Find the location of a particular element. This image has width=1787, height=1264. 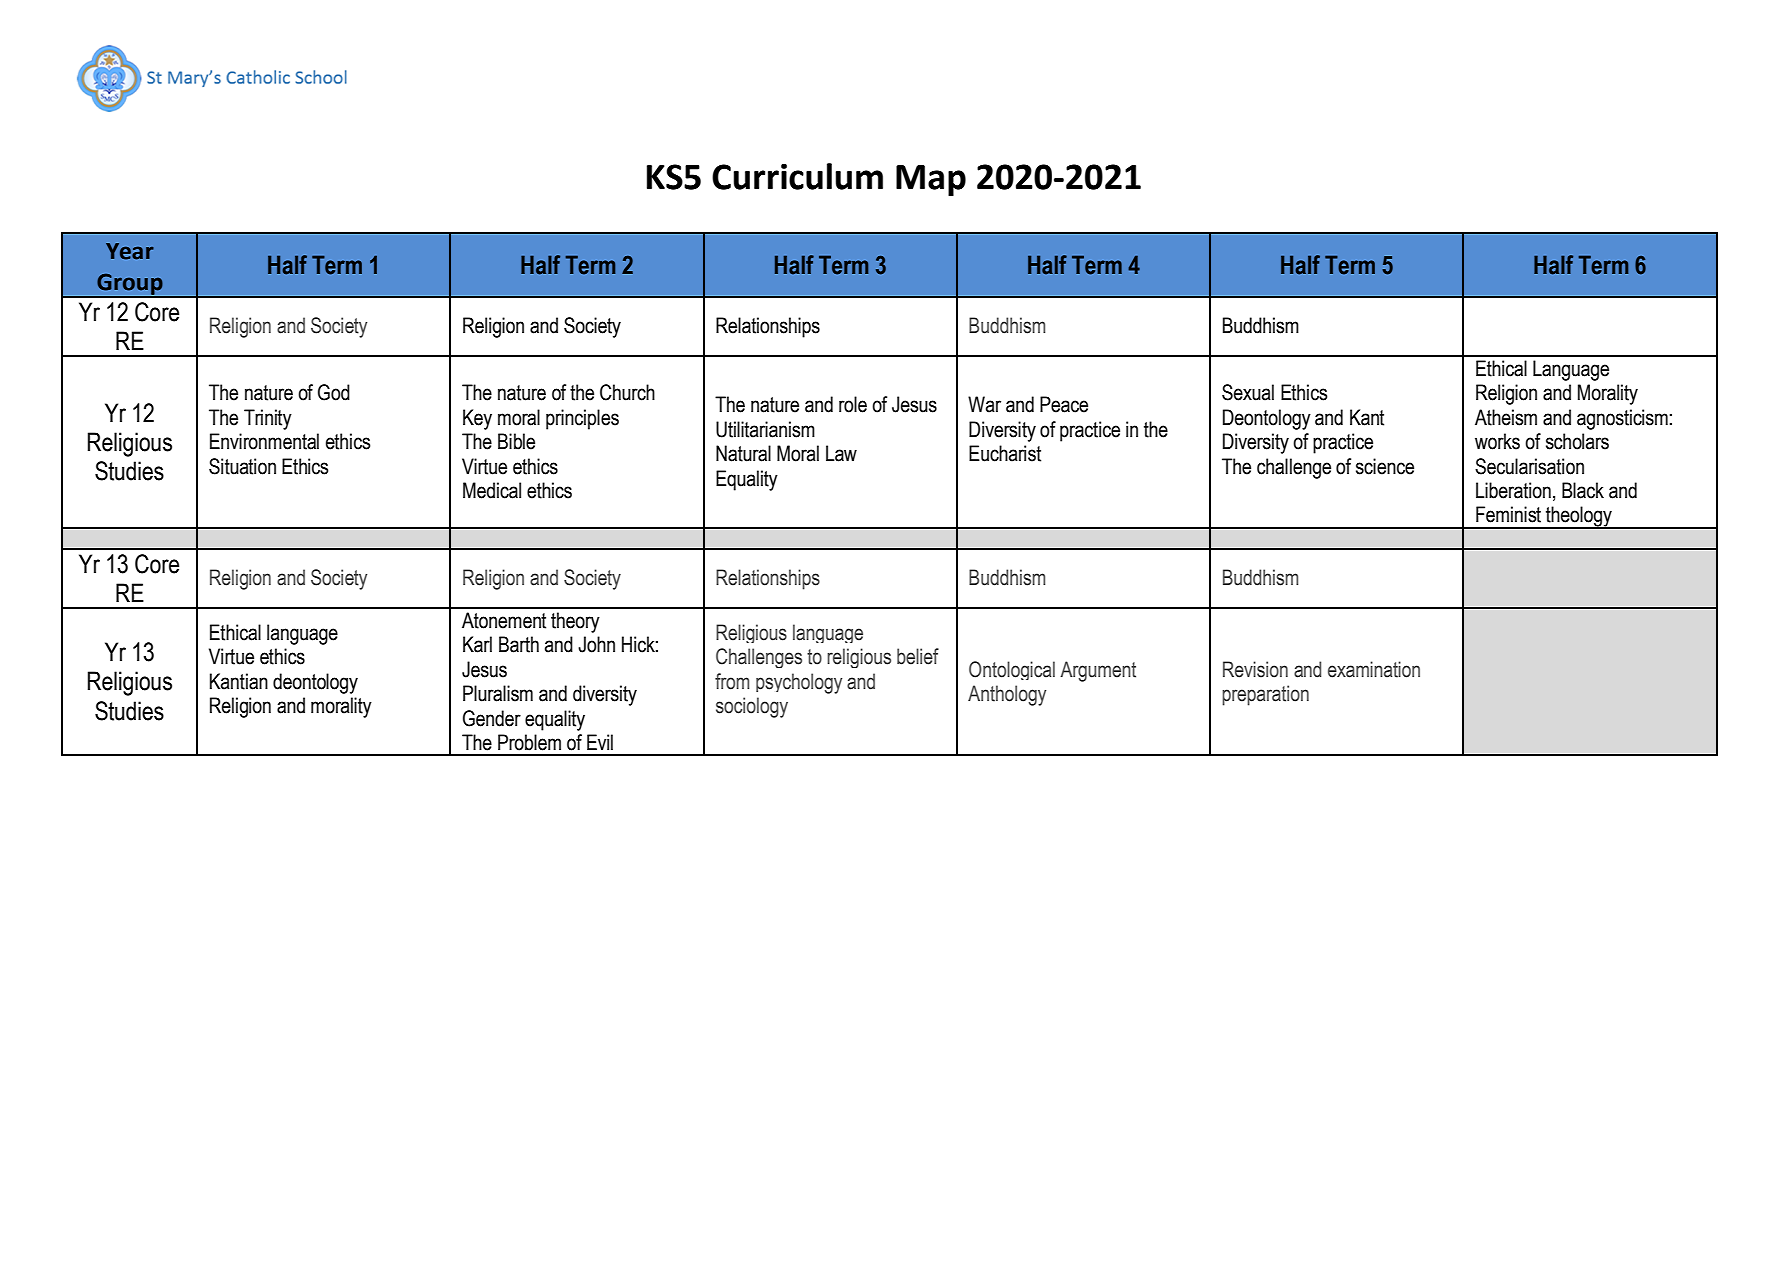

Sexual is located at coordinates (1248, 392).
